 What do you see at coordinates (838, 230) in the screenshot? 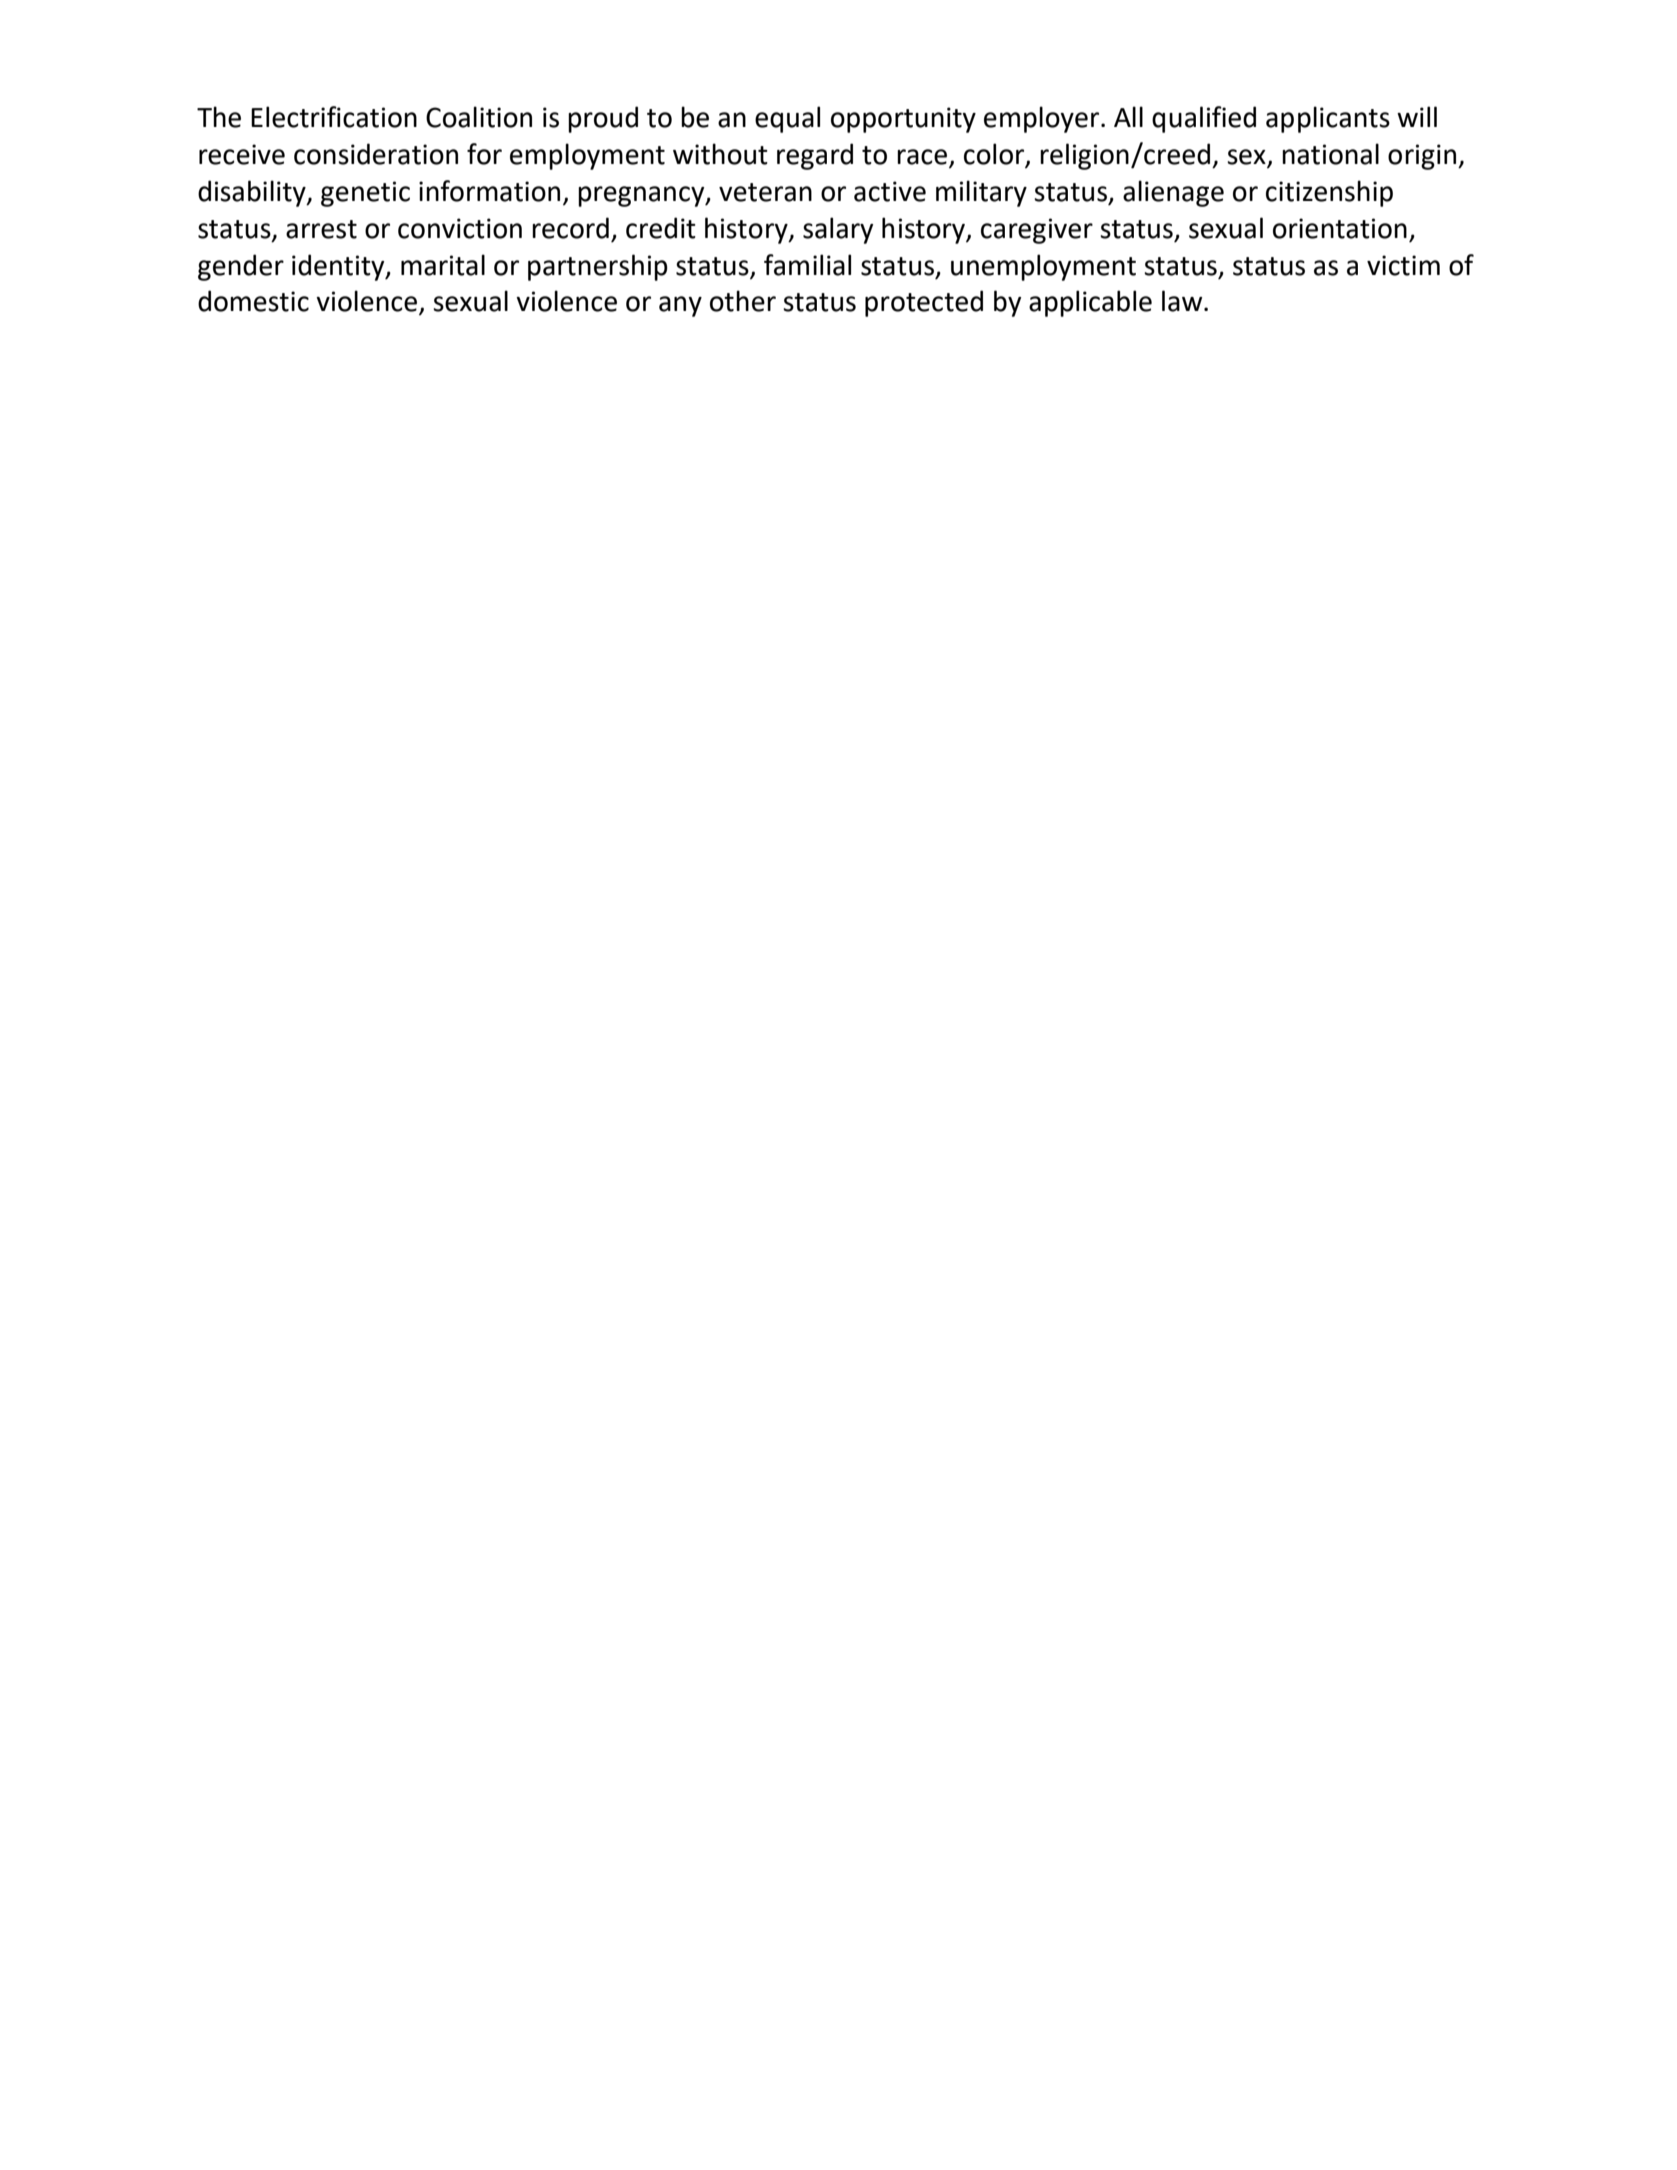
I see `salary` at bounding box center [838, 230].
